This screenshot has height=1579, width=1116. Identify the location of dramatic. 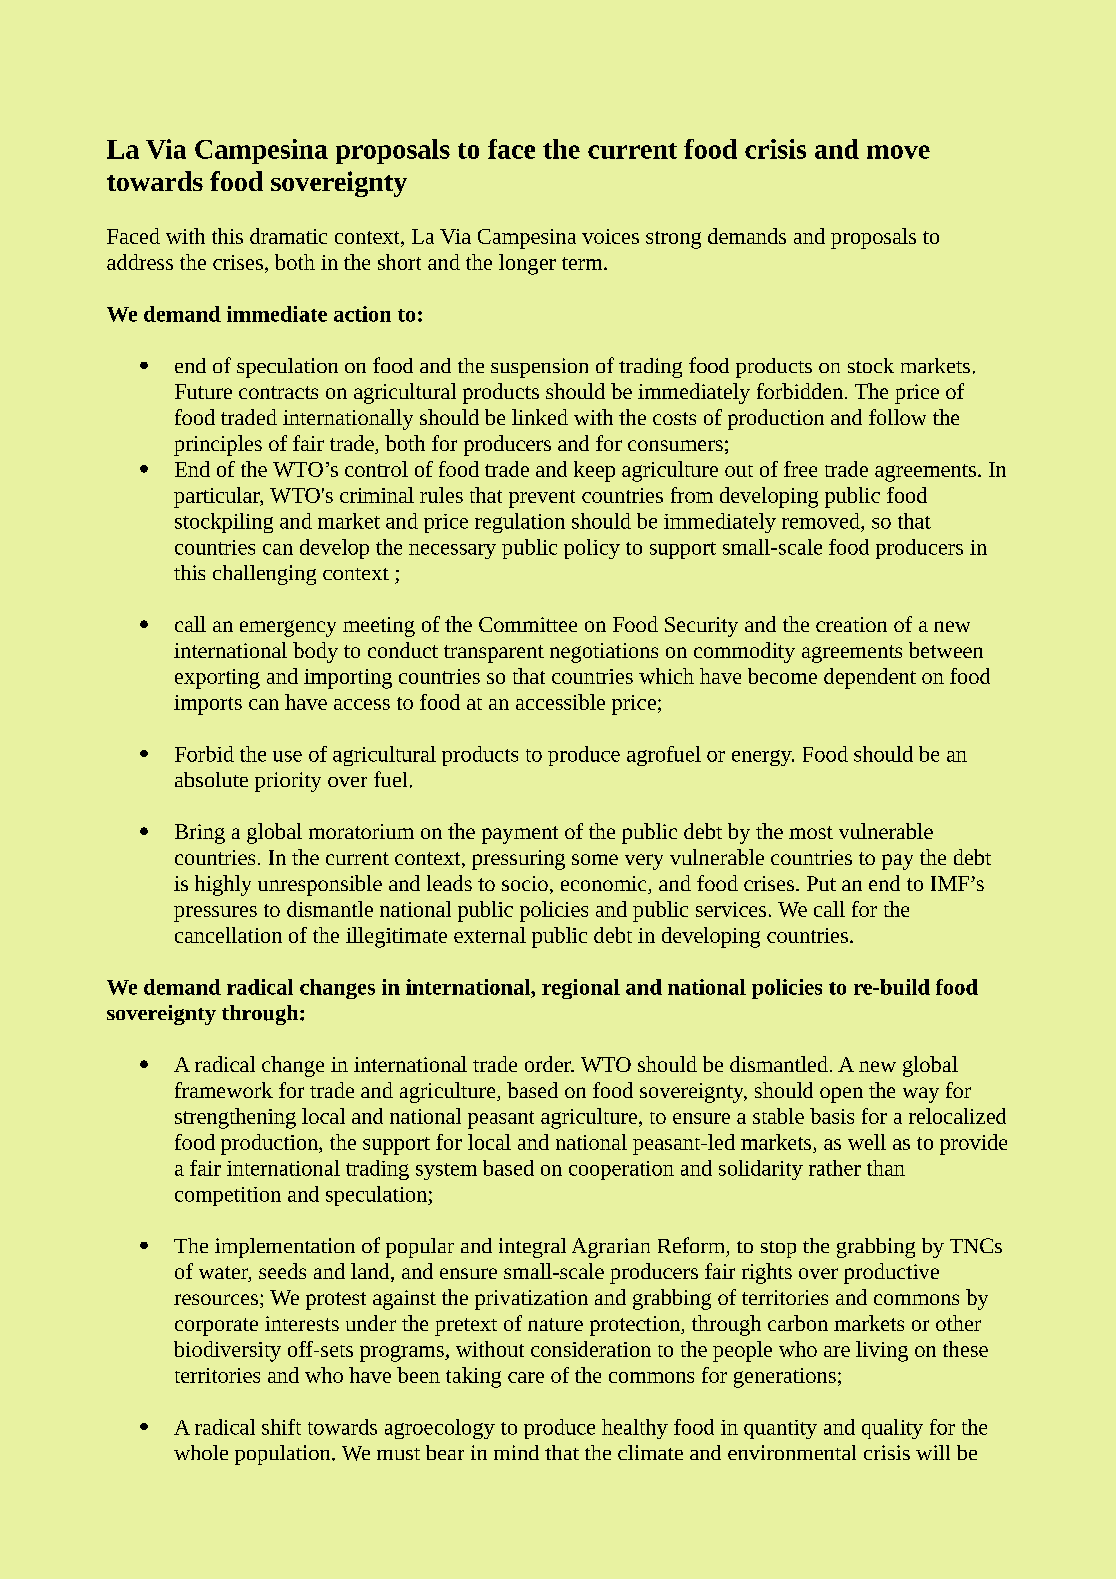
(288, 236).
